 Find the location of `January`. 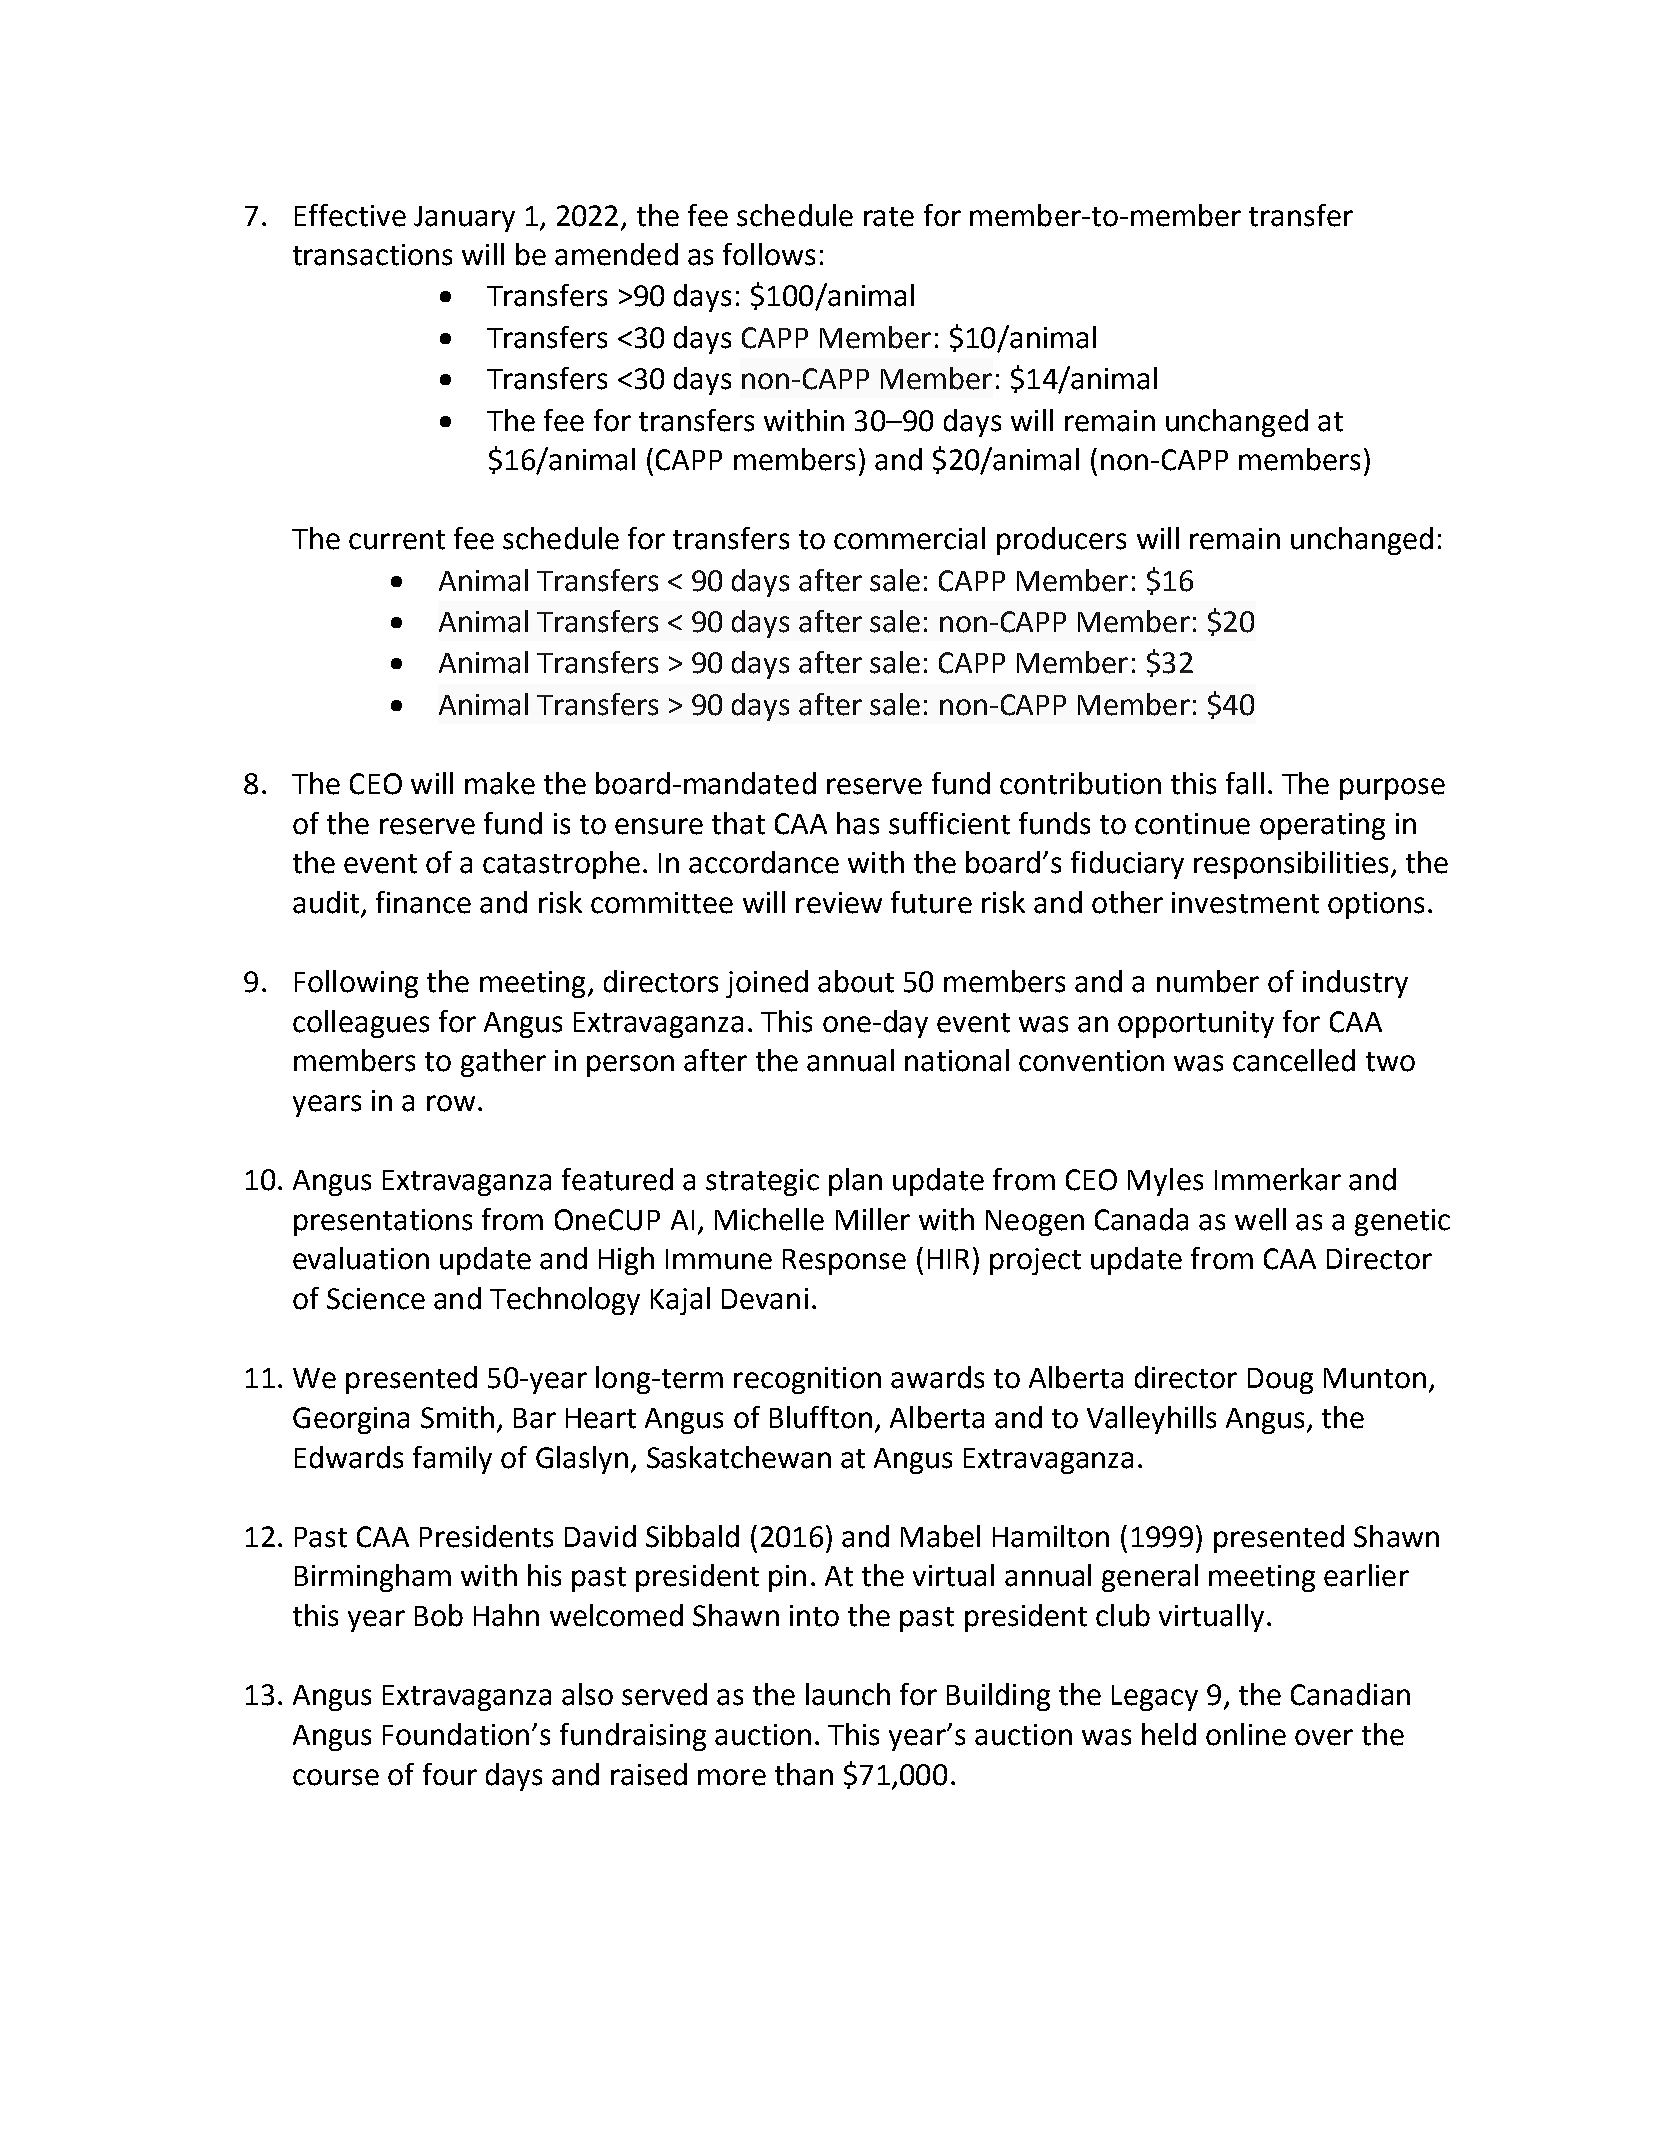

January is located at coordinates (464, 219).
